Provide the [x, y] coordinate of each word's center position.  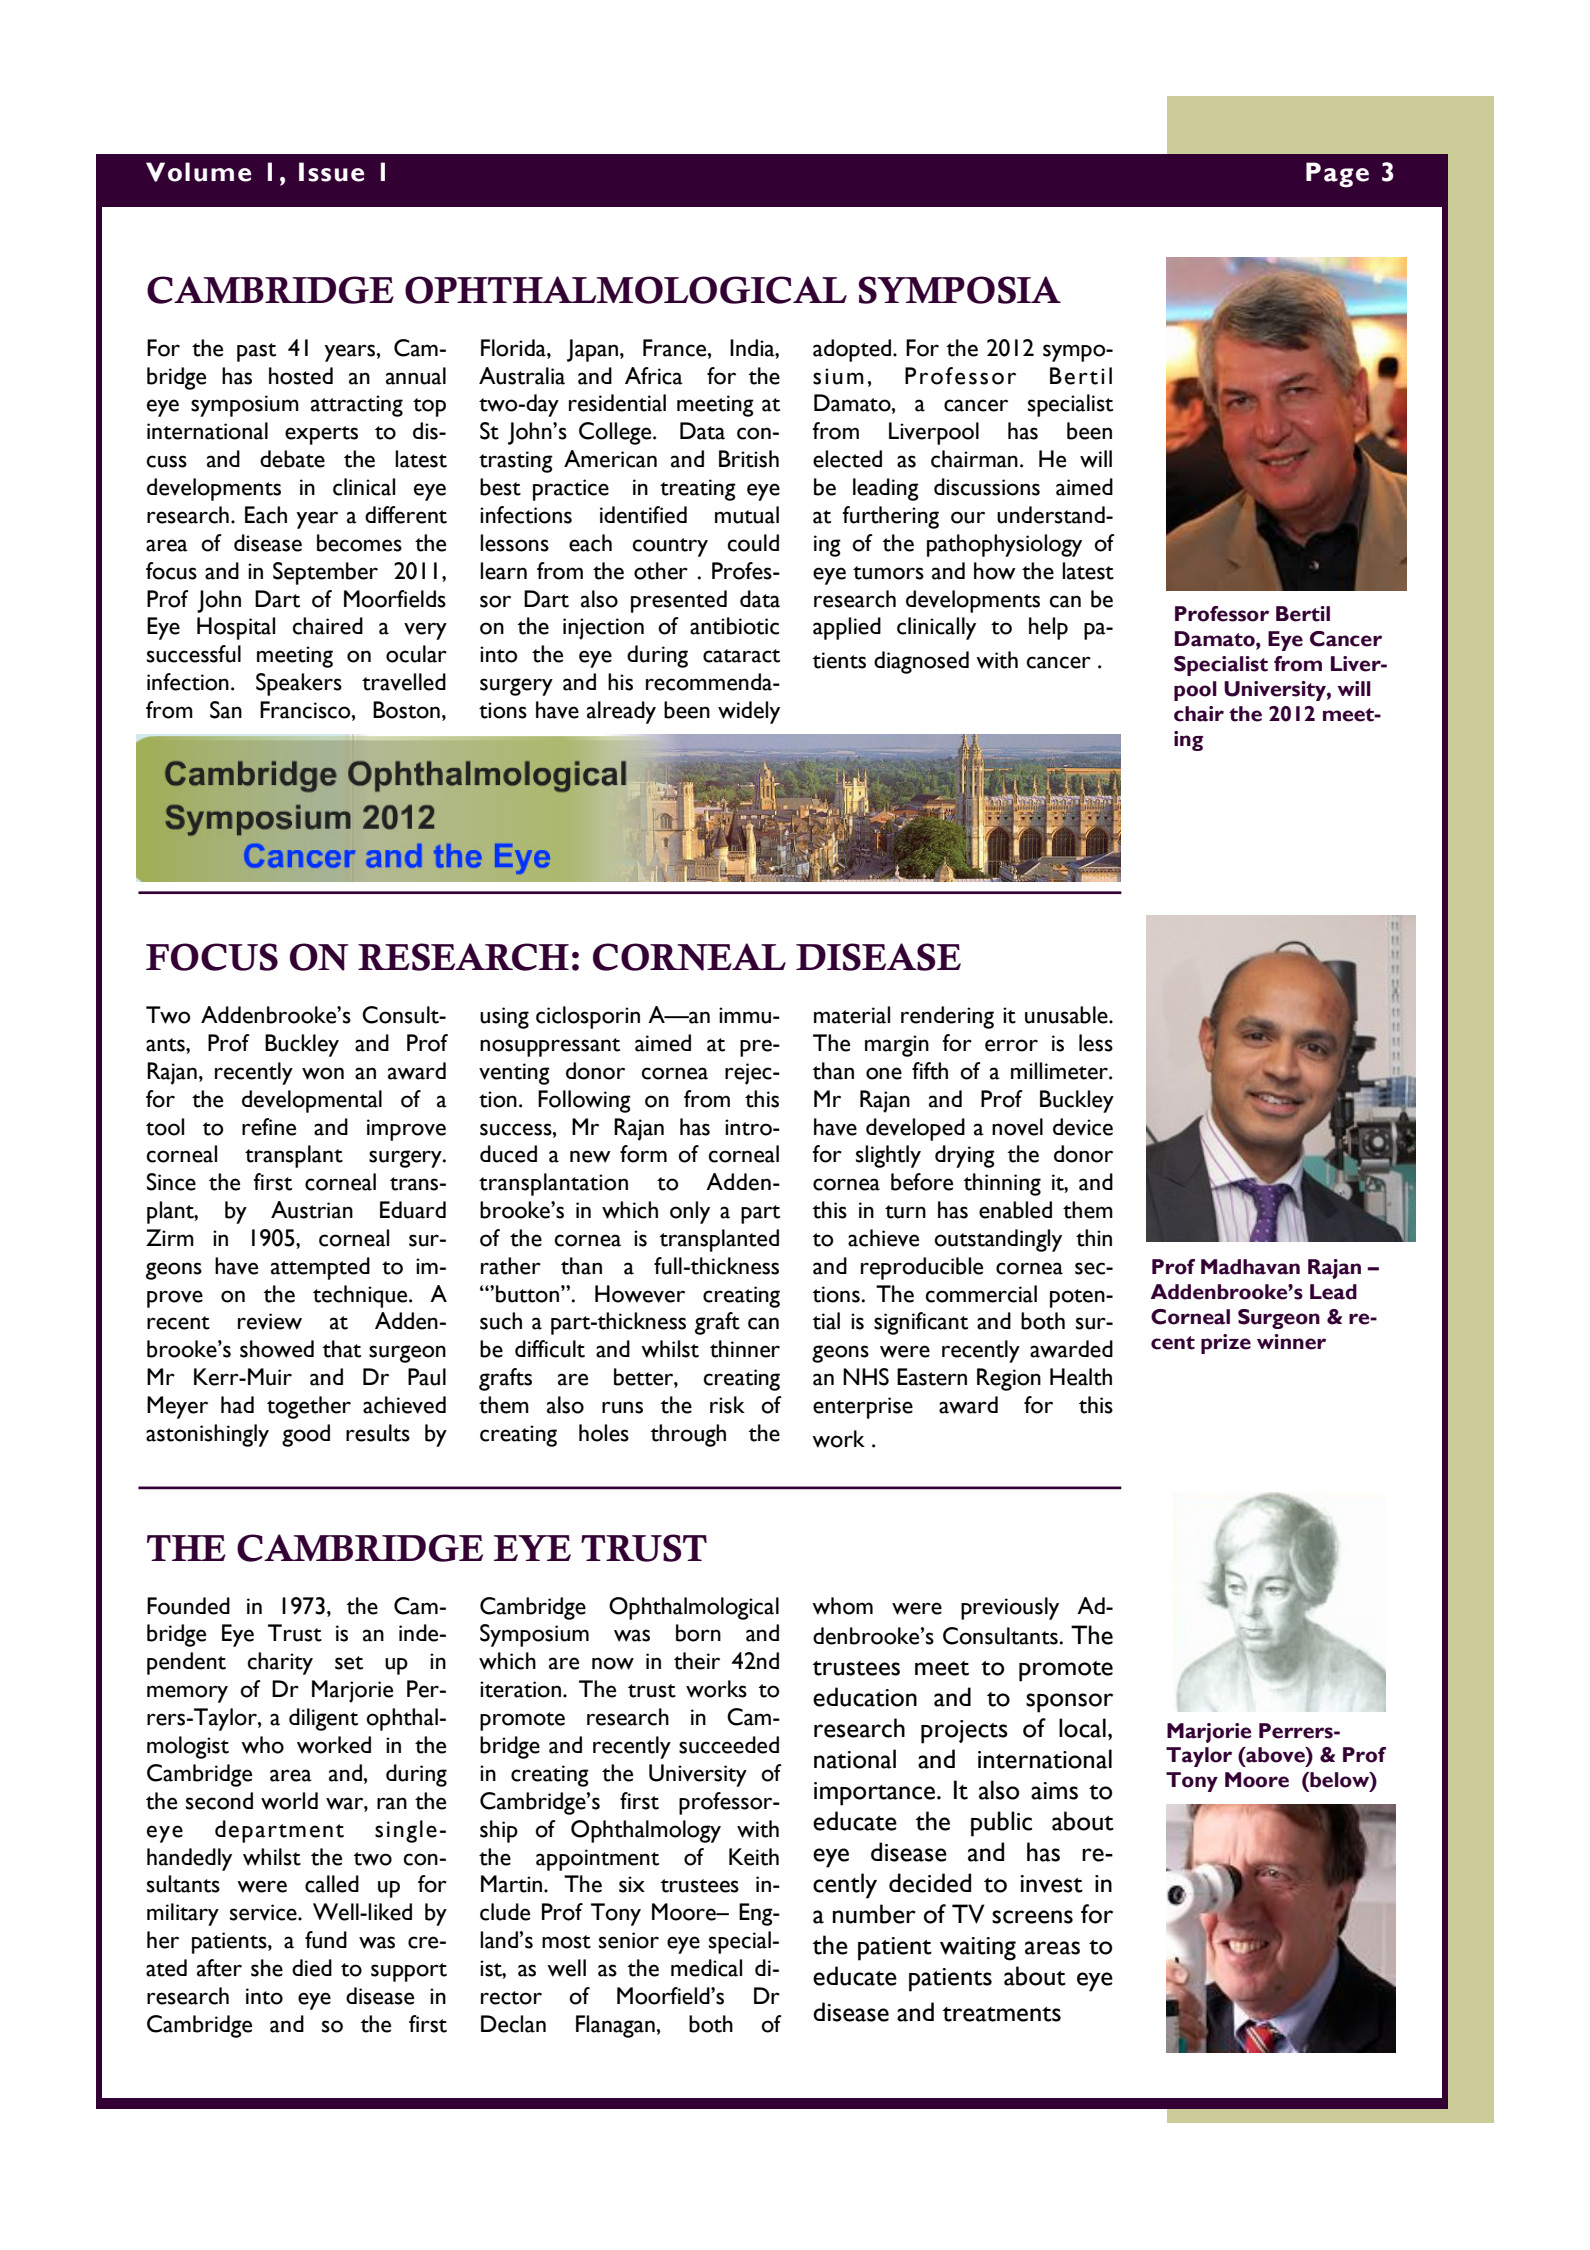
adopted [853, 350]
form [643, 1154]
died [312, 1968]
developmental [312, 1101]
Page [1337, 175]
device [1083, 1127]
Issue [331, 172]
